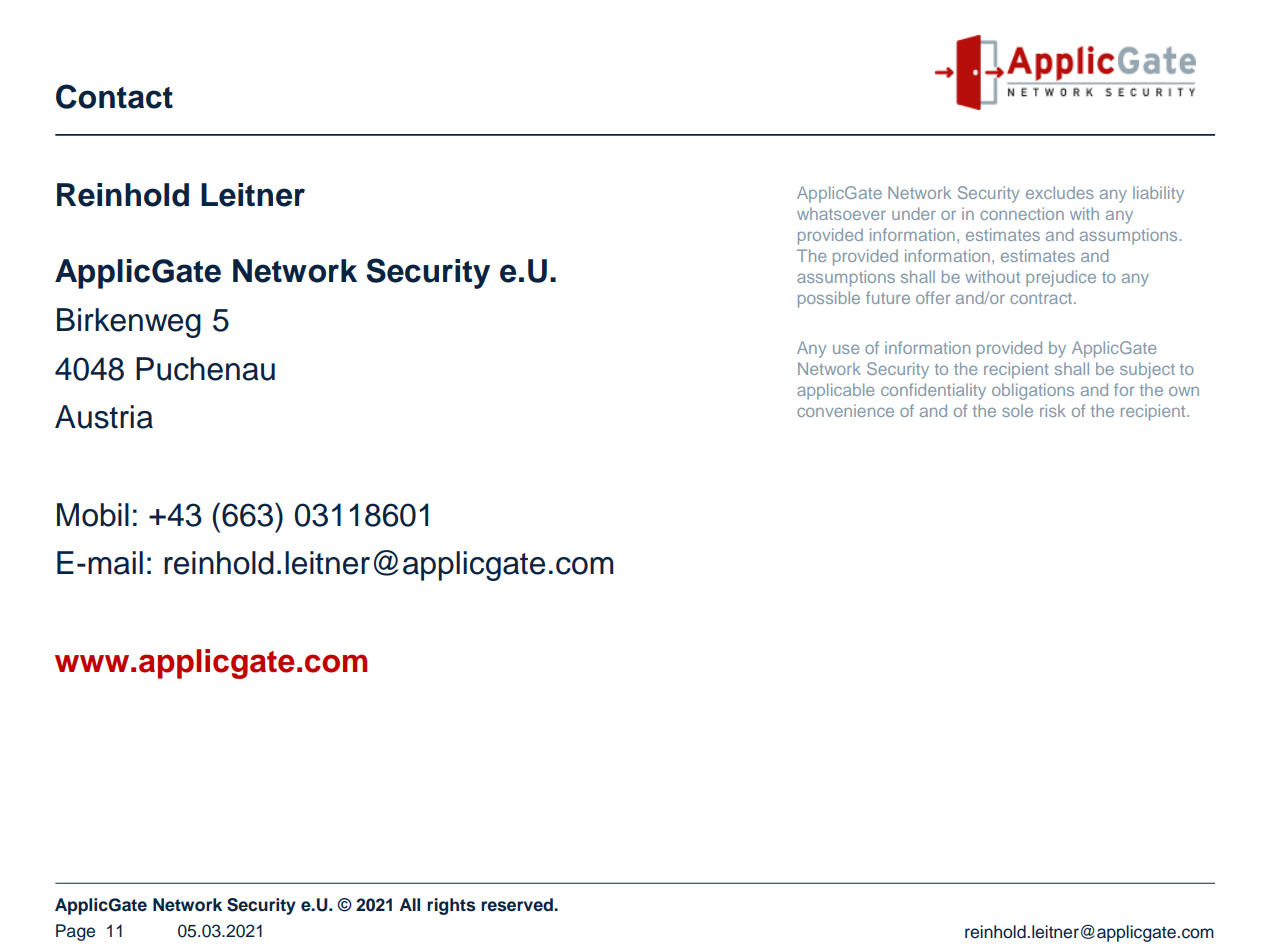 The image size is (1270, 952). Describe the element at coordinates (845, 410) in the page. I see `convenience` at that location.
